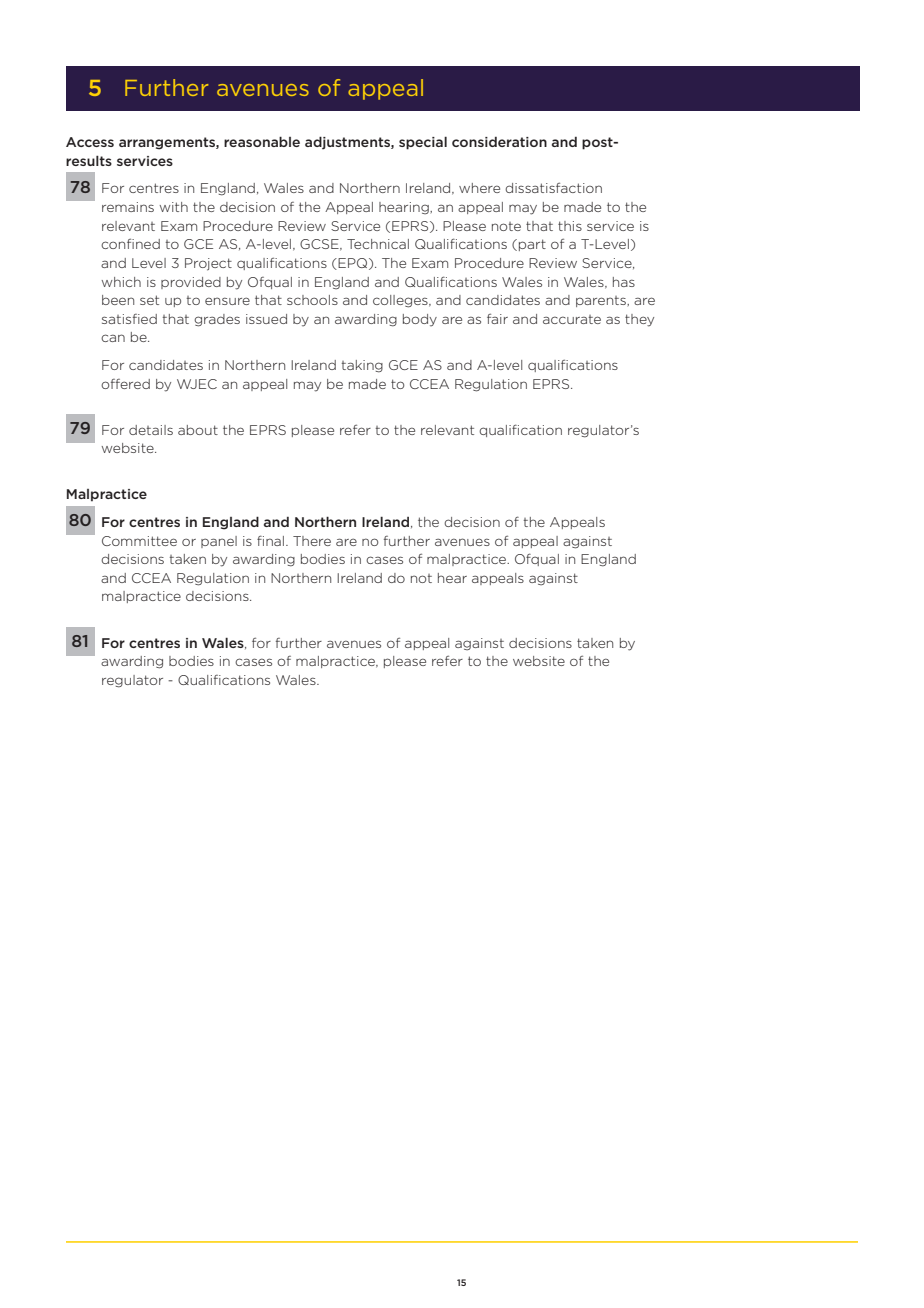 The width and height of the screenshot is (924, 1308). What do you see at coordinates (90, 142) in the screenshot?
I see `Access` at bounding box center [90, 142].
